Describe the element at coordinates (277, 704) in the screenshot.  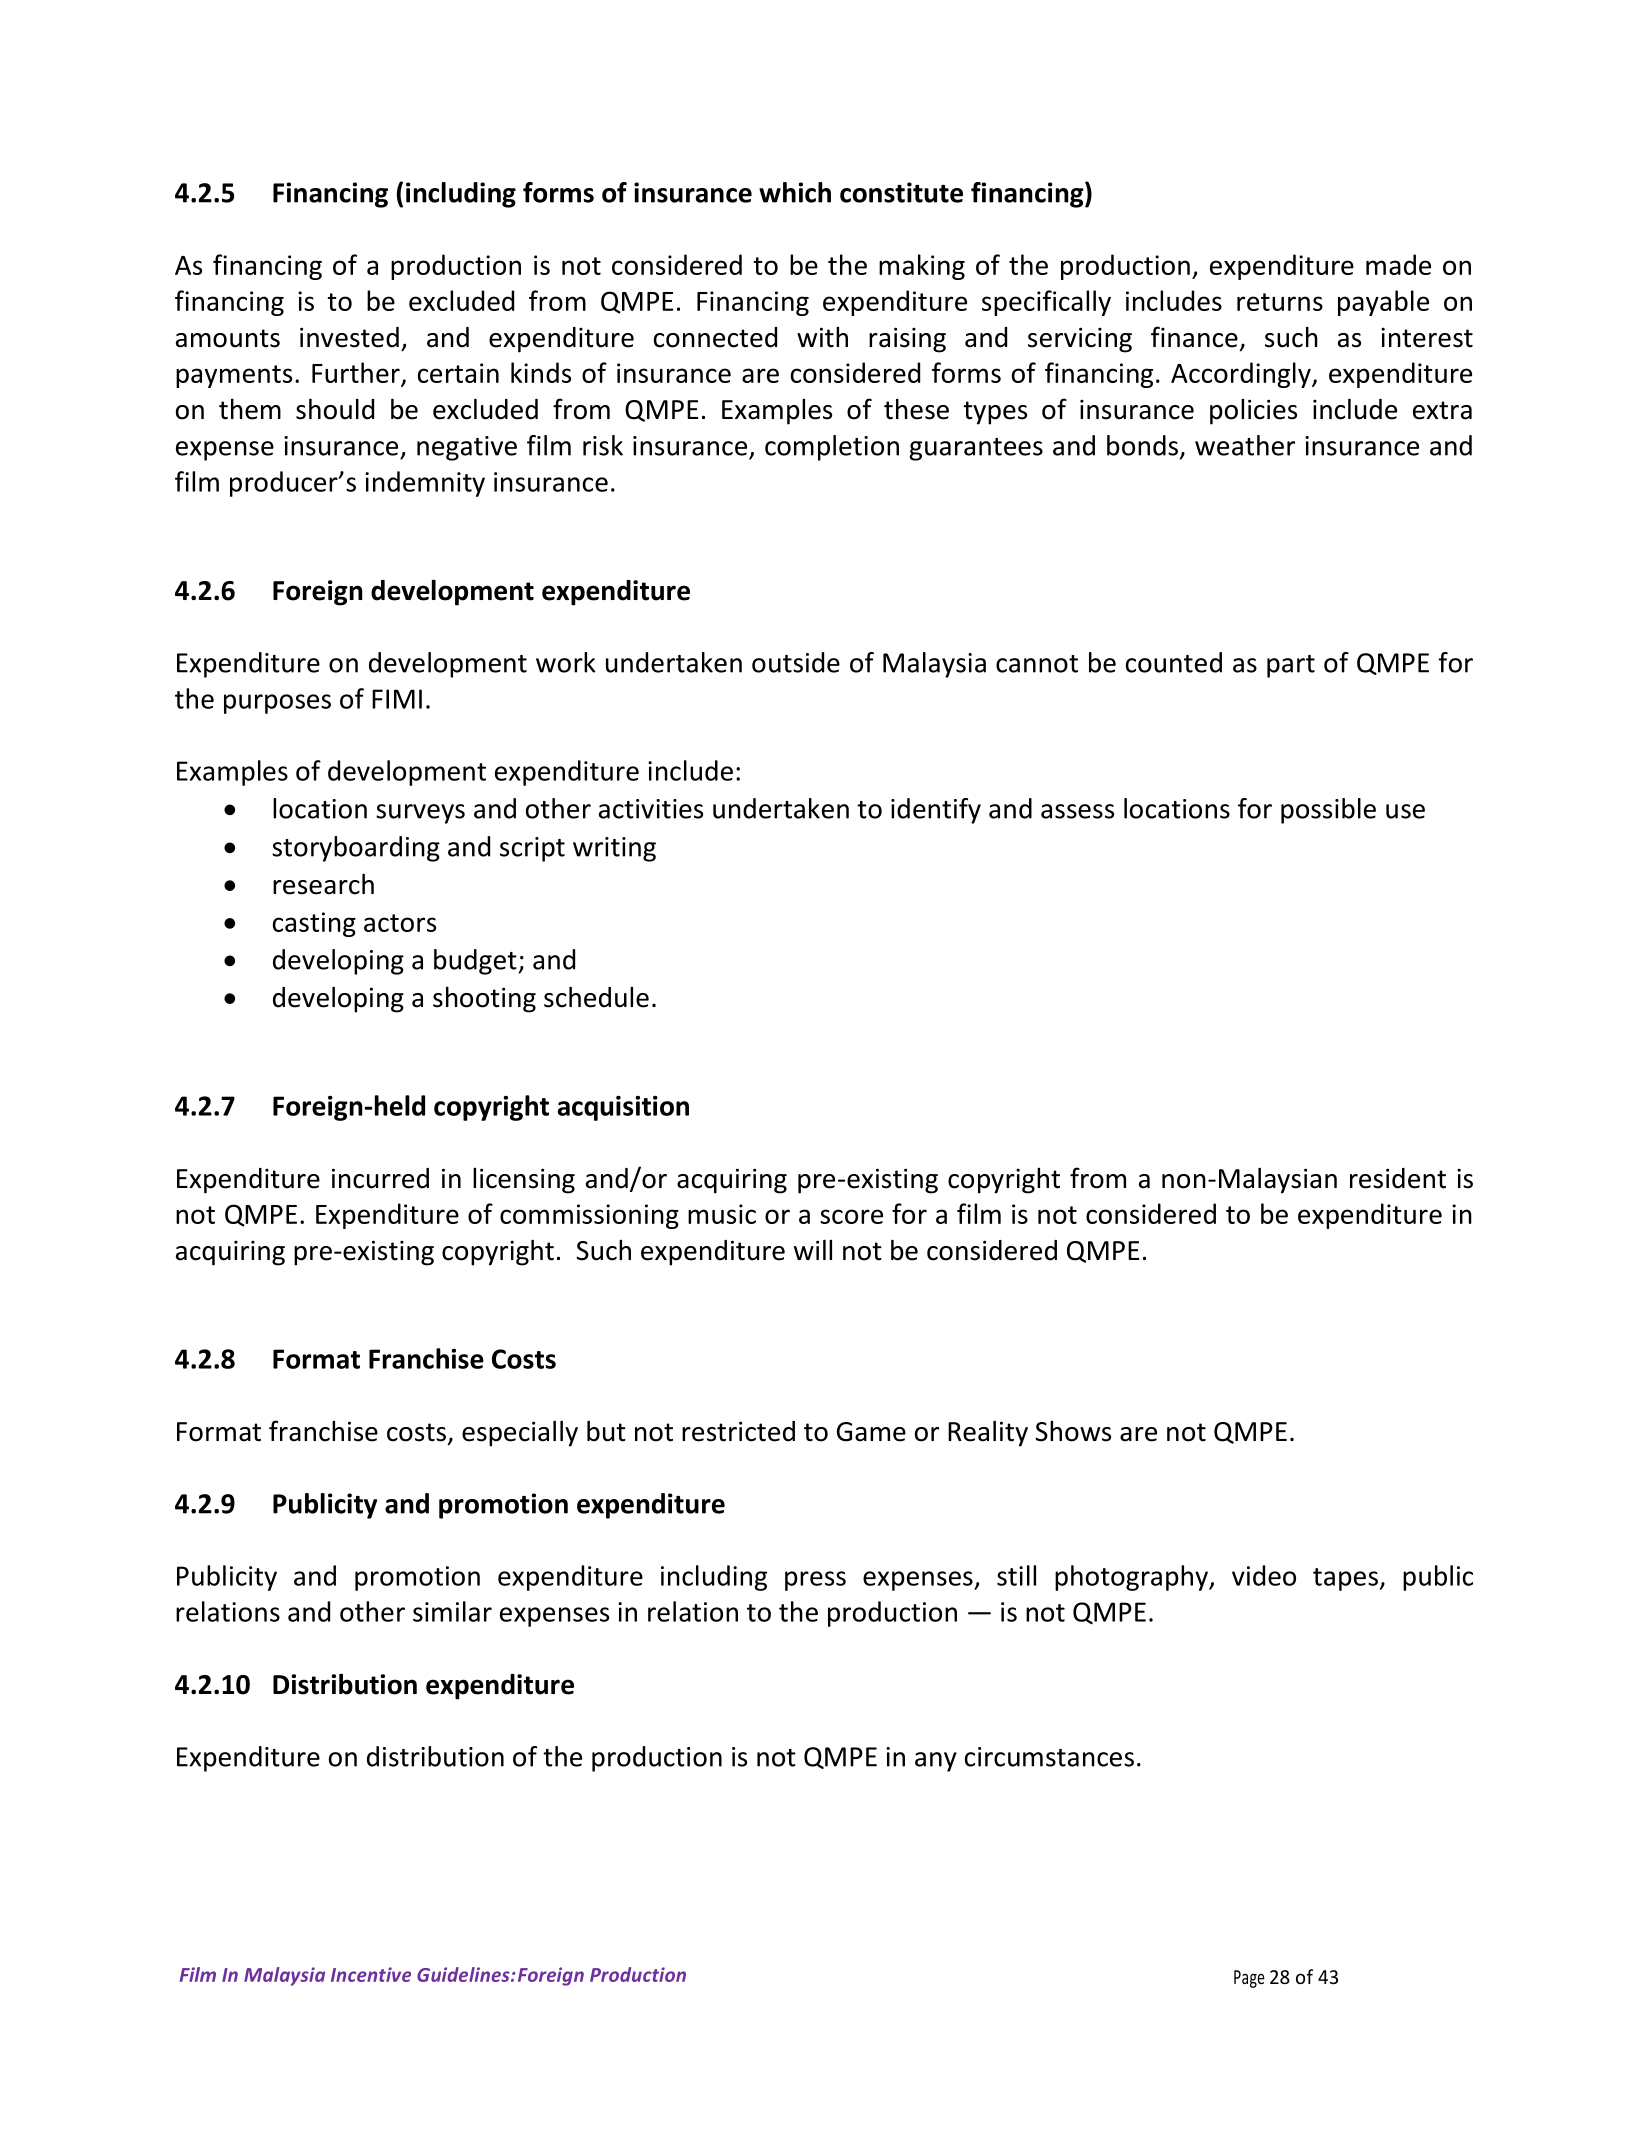
I see `purposes` at that location.
